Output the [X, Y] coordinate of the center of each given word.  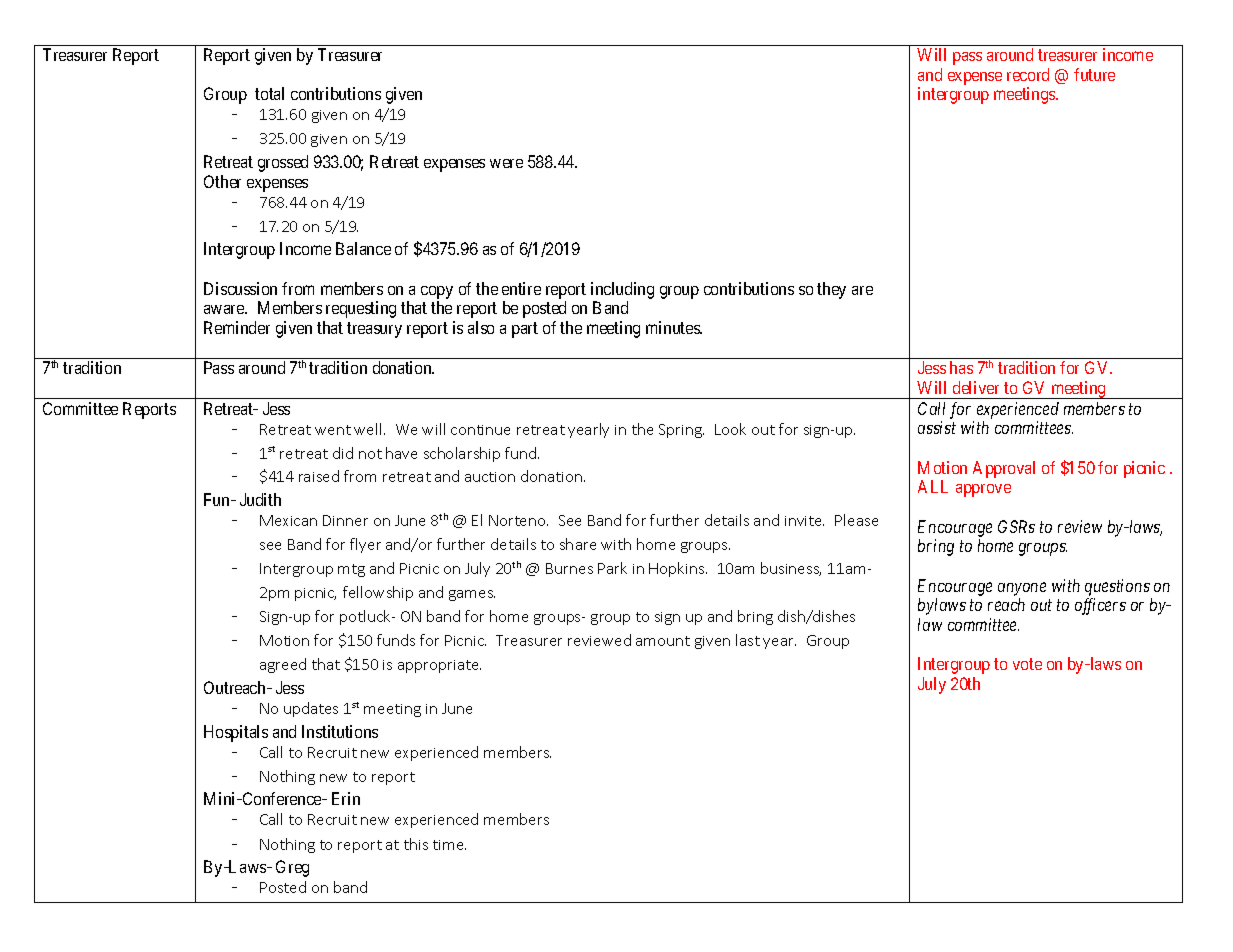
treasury [374, 330]
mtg [351, 570]
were [506, 163]
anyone [1022, 589]
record [1028, 74]
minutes [674, 327]
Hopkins [678, 569]
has [961, 367]
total [269, 93]
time [449, 845]
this [416, 844]
